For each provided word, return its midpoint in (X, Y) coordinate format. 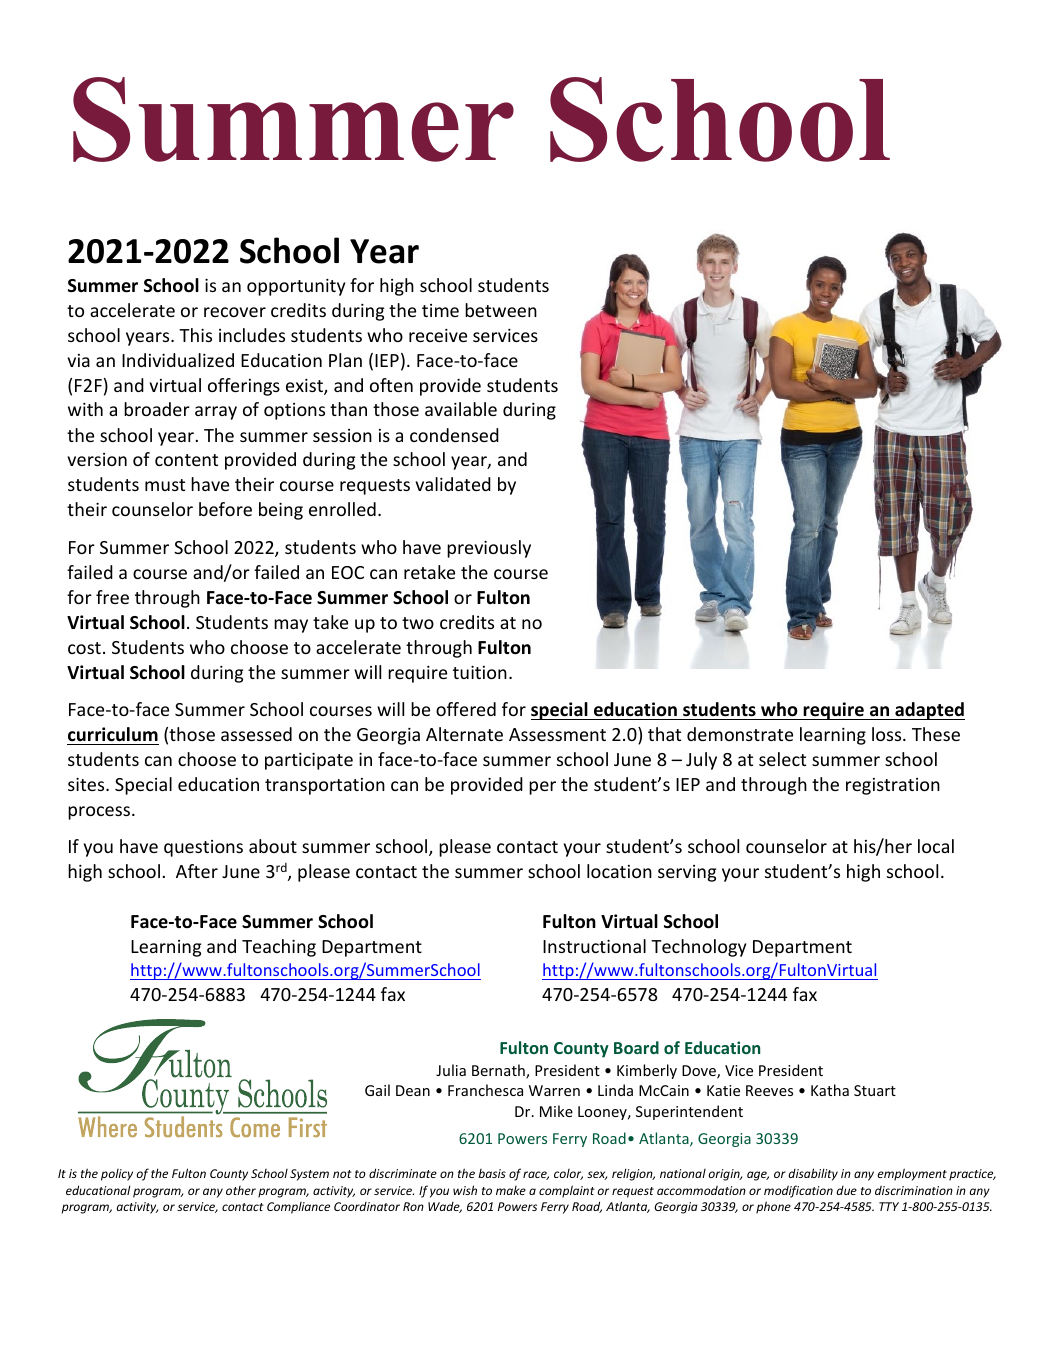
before (225, 509)
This (195, 335)
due (847, 1190)
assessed (256, 734)
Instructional (594, 946)
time (440, 310)
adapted (929, 711)
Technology (698, 948)
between (501, 310)
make (511, 1190)
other (241, 1190)
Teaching (279, 948)
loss (888, 734)
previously (489, 549)
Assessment (557, 734)
